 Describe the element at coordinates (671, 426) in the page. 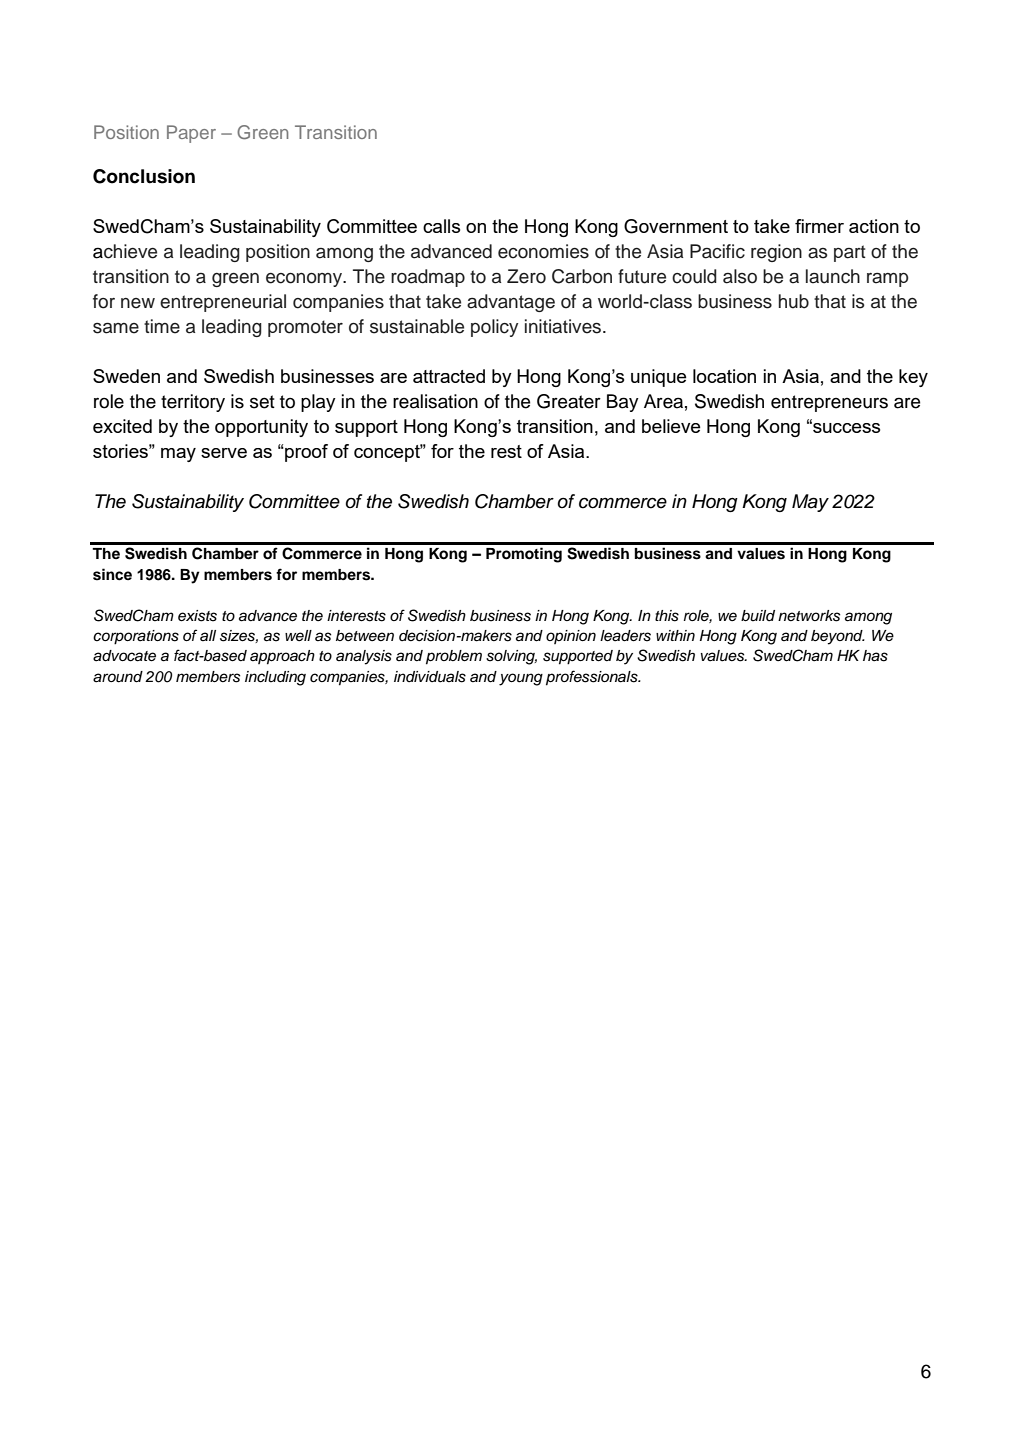

I see `believe` at that location.
